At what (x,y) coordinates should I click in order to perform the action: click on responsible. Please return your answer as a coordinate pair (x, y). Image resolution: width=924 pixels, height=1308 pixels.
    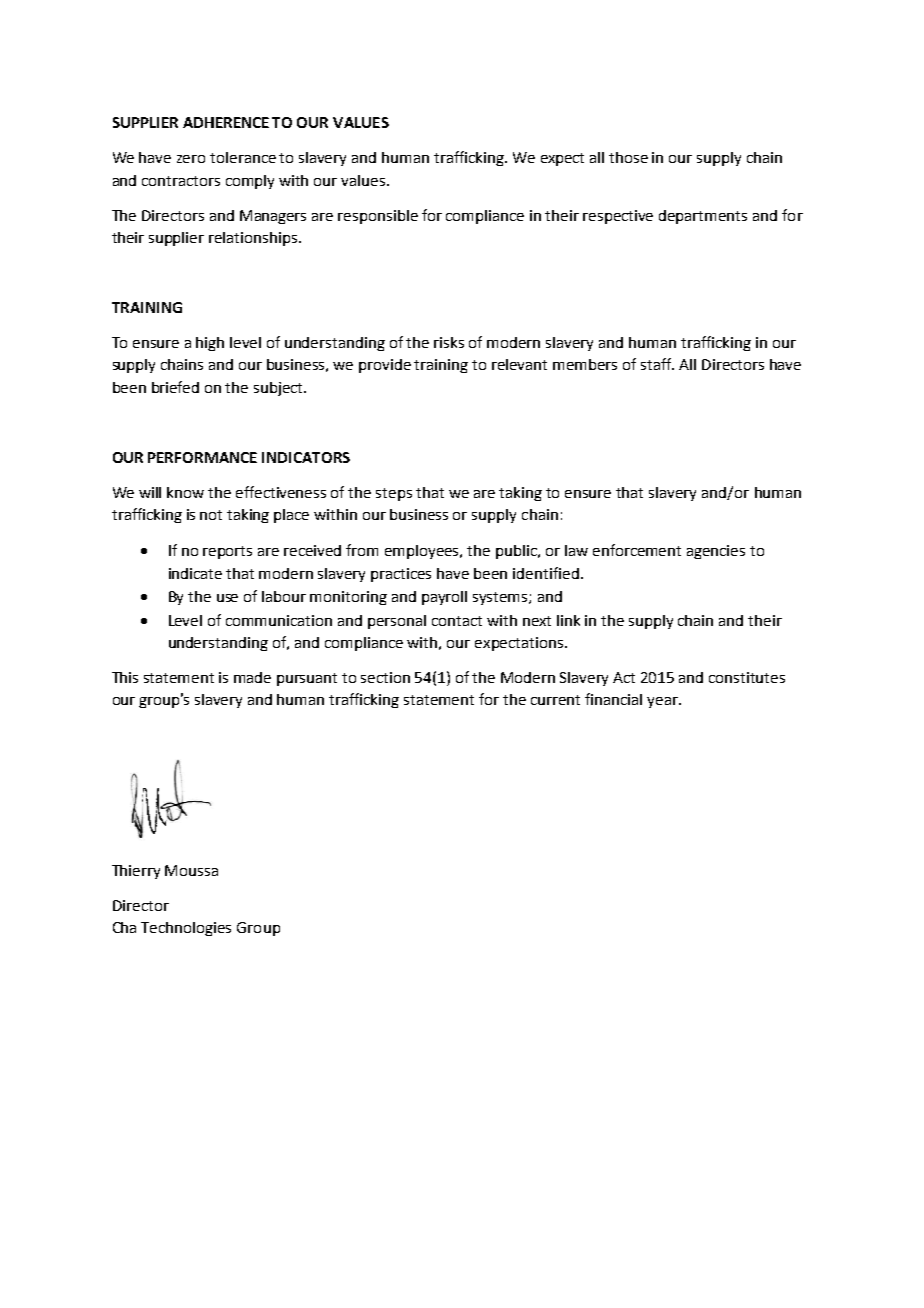
    Looking at the image, I should click on (378, 217).
